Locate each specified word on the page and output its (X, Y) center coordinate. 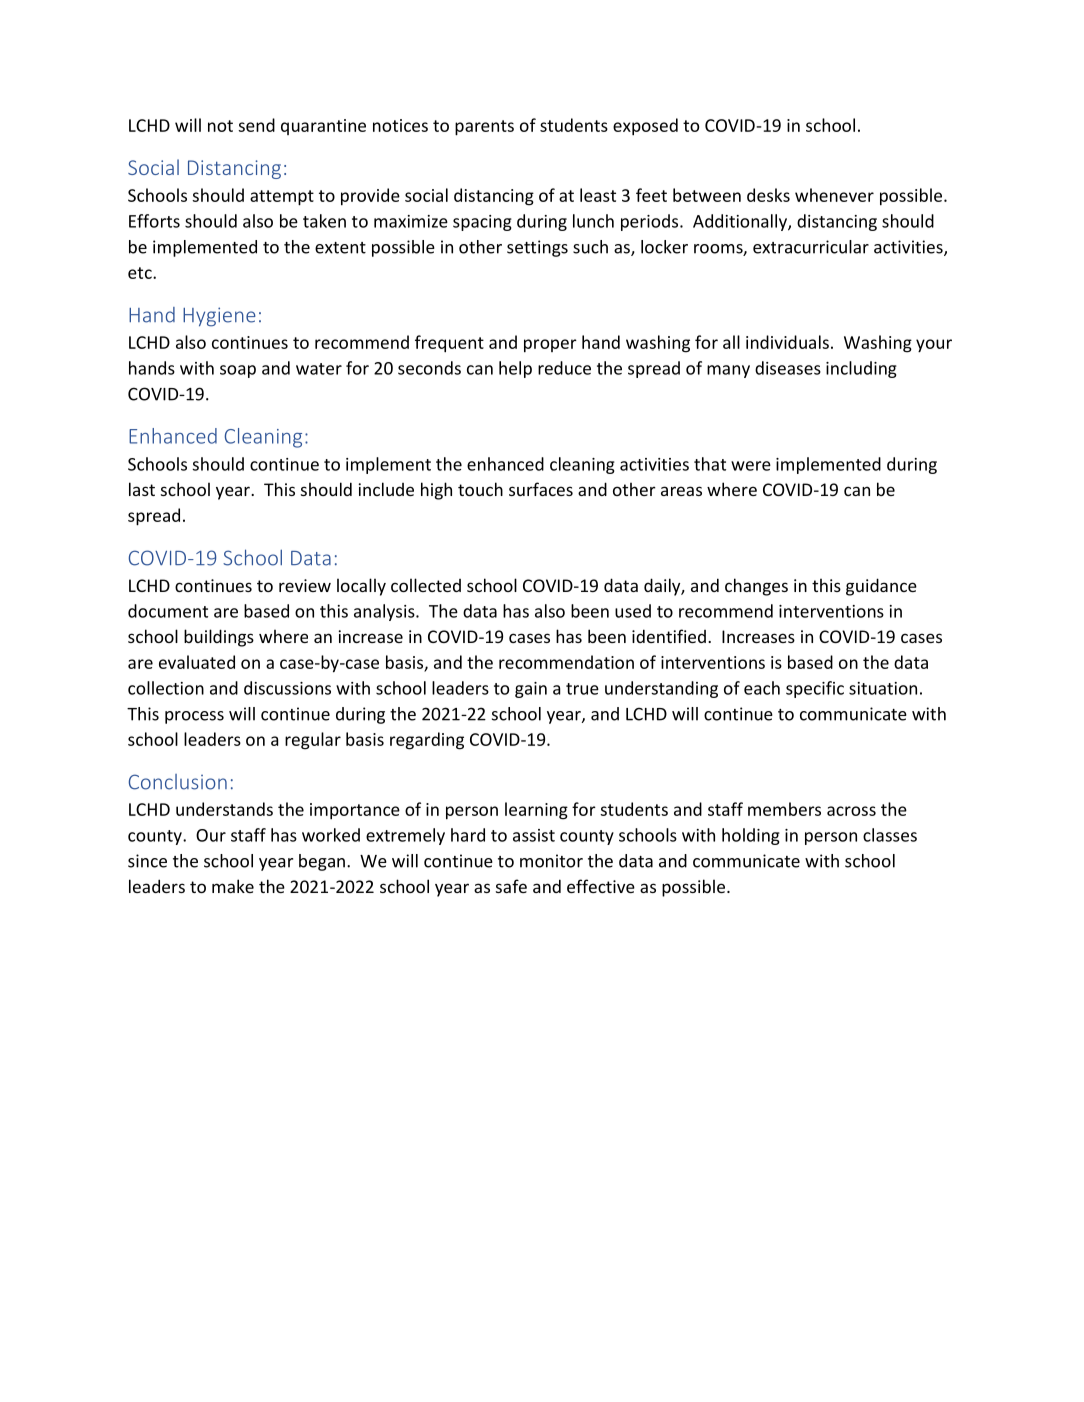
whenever (834, 195)
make (233, 886)
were (751, 466)
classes (890, 835)
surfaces (541, 489)
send (256, 125)
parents (484, 128)
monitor (551, 861)
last (142, 489)
